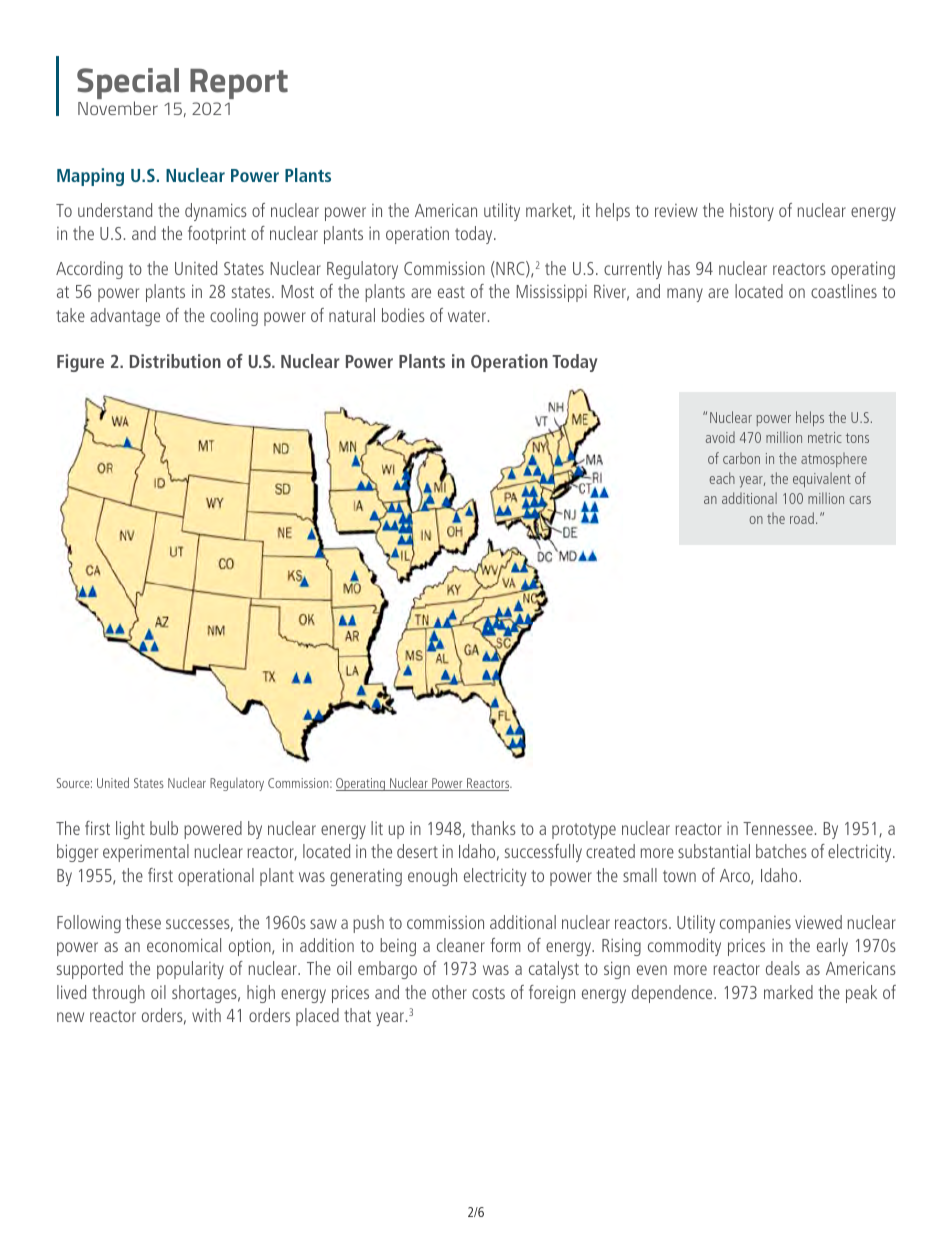 Image resolution: width=952 pixels, height=1233 pixels. I want to click on thanks, so click(493, 828).
